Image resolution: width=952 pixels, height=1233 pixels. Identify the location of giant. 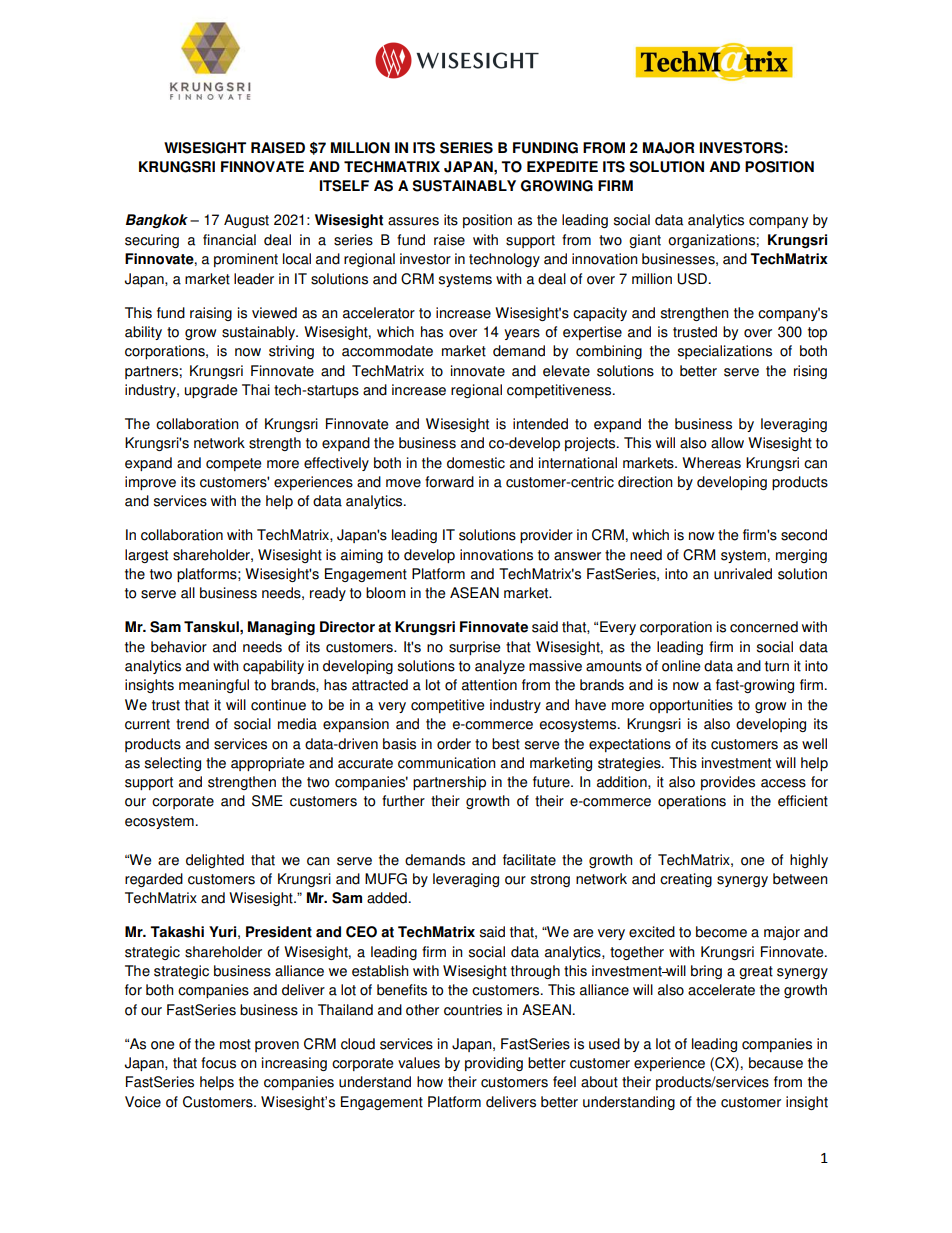
(645, 241).
